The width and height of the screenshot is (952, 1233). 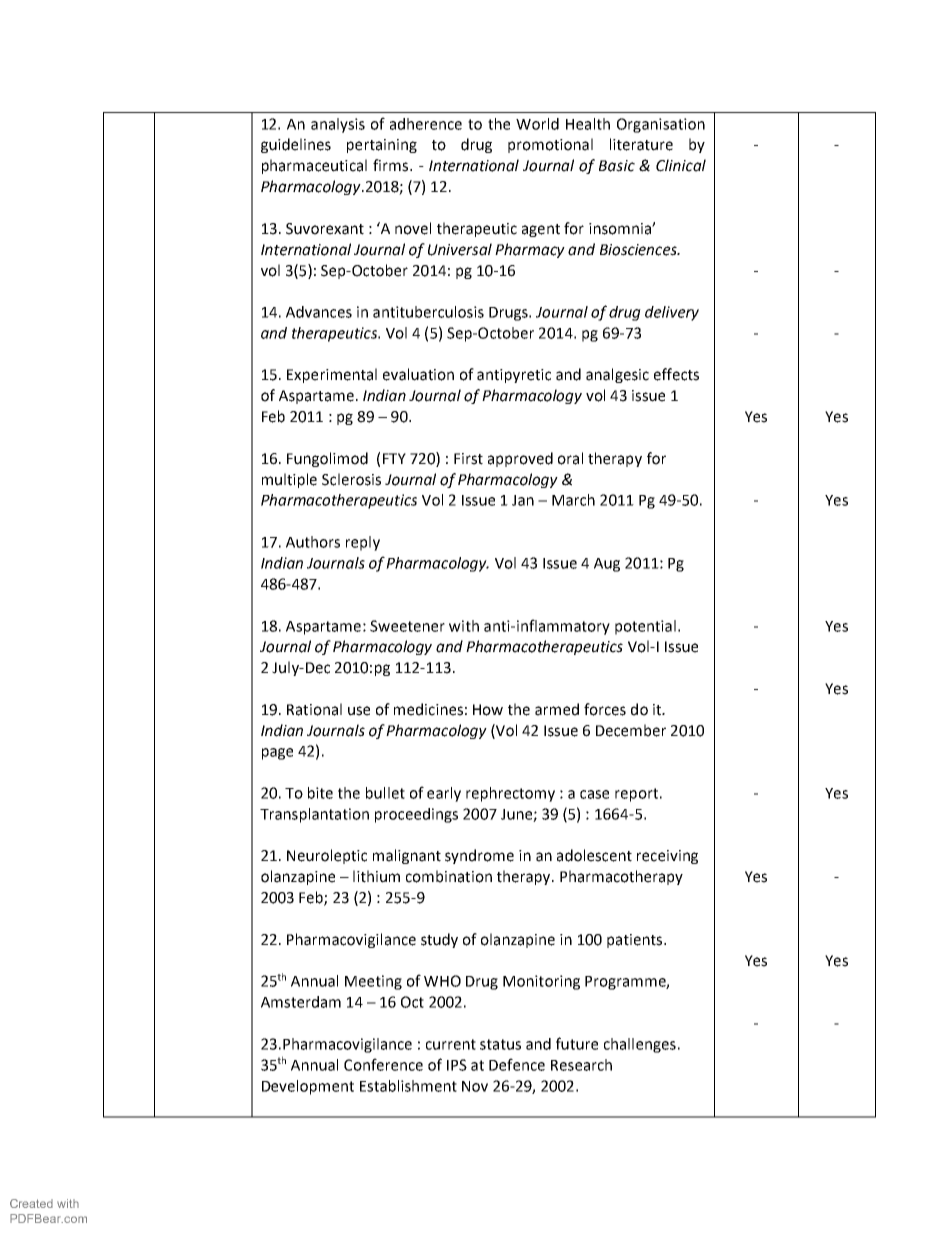 What do you see at coordinates (313, 542) in the screenshot?
I see `Authors` at bounding box center [313, 542].
